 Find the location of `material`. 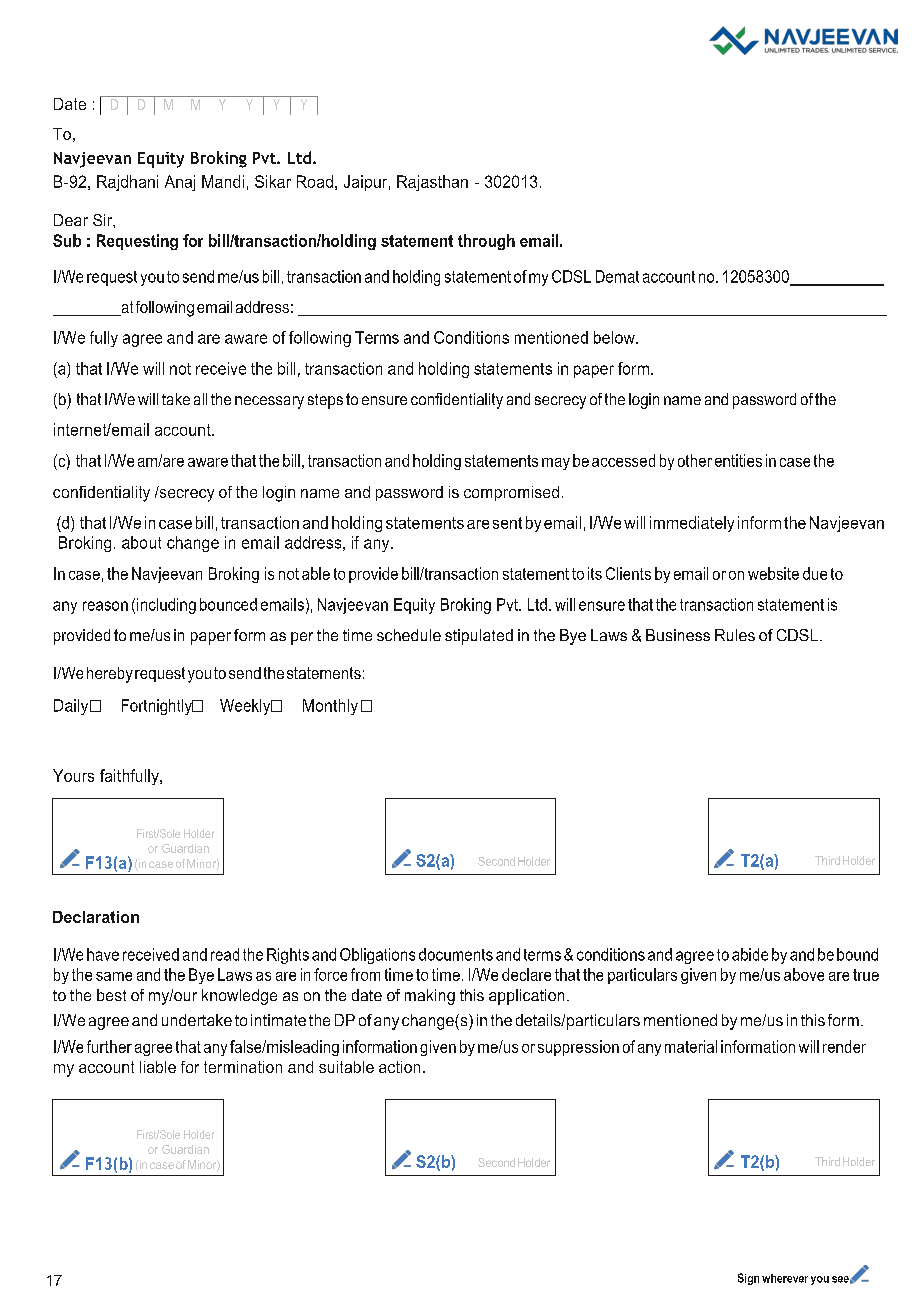

material is located at coordinates (691, 1046).
